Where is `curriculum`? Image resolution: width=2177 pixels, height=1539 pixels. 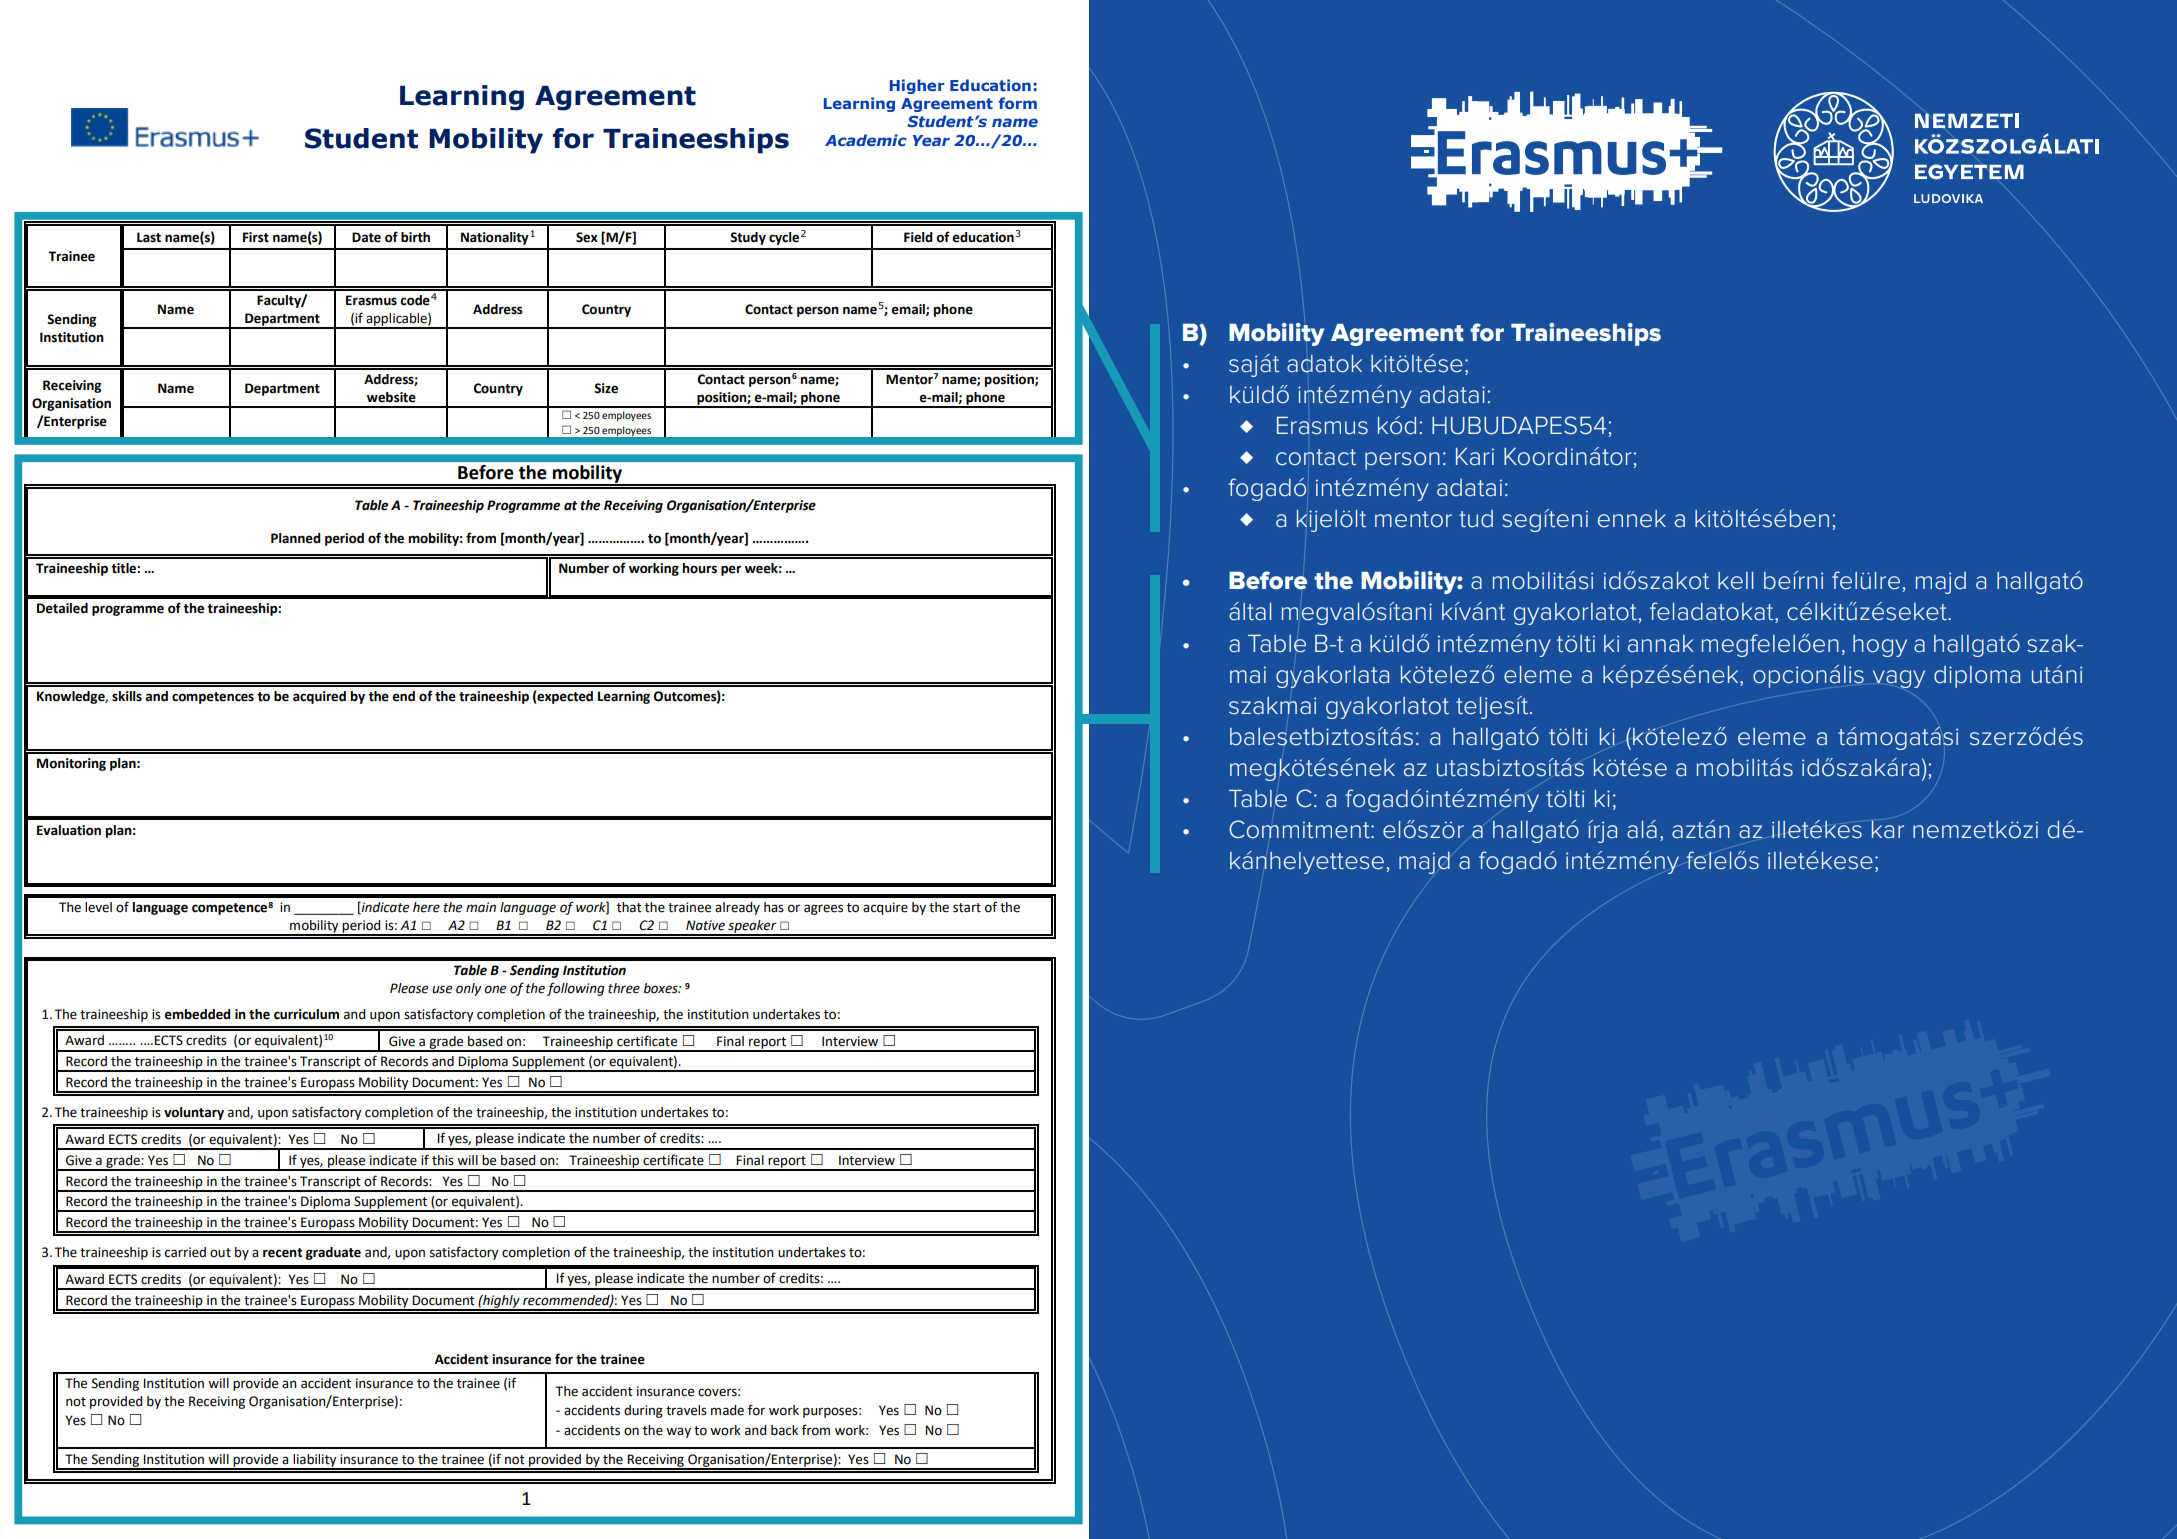
curriculum is located at coordinates (306, 1014).
